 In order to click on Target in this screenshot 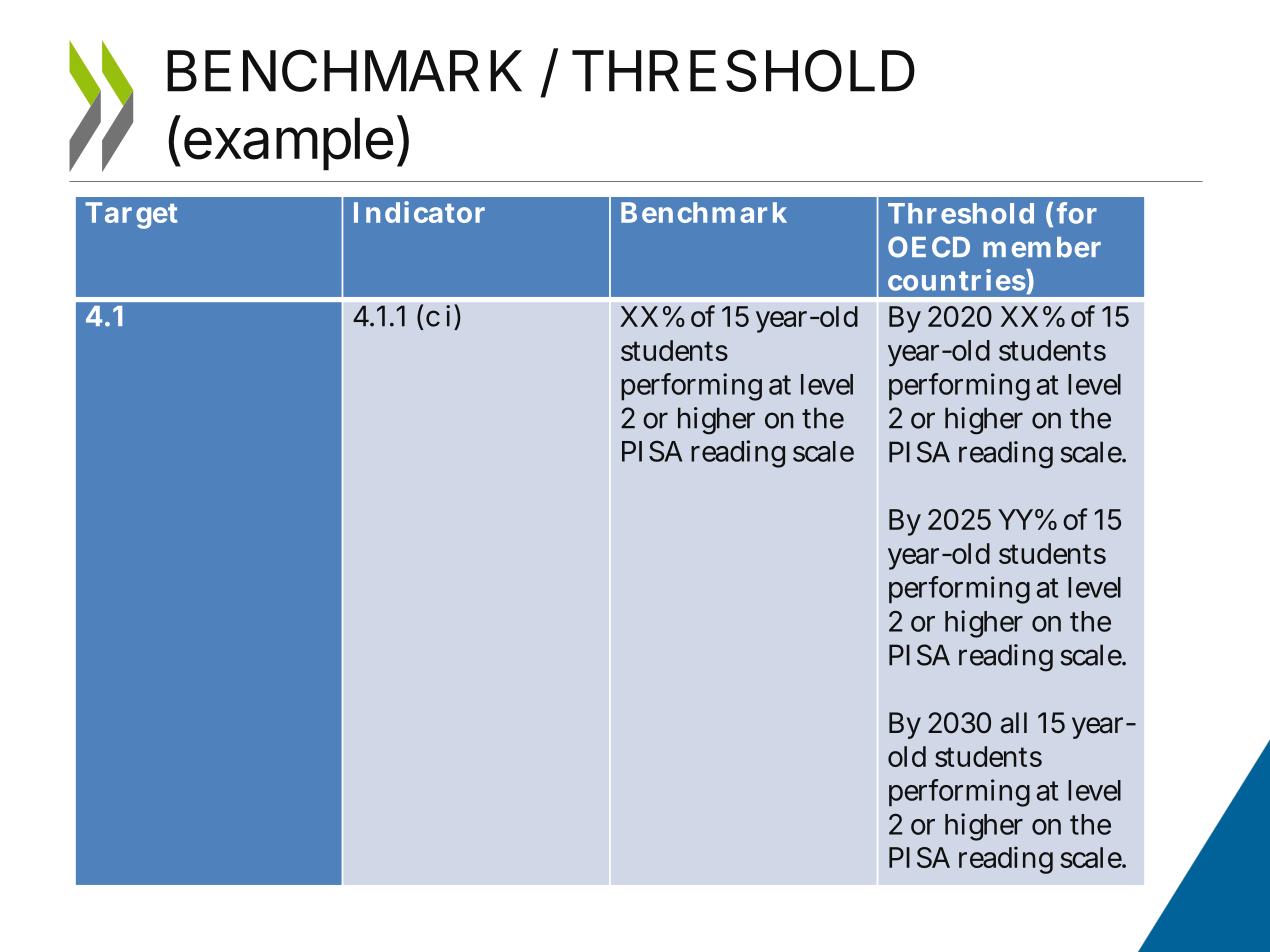, I will do `click(131, 215)`.
